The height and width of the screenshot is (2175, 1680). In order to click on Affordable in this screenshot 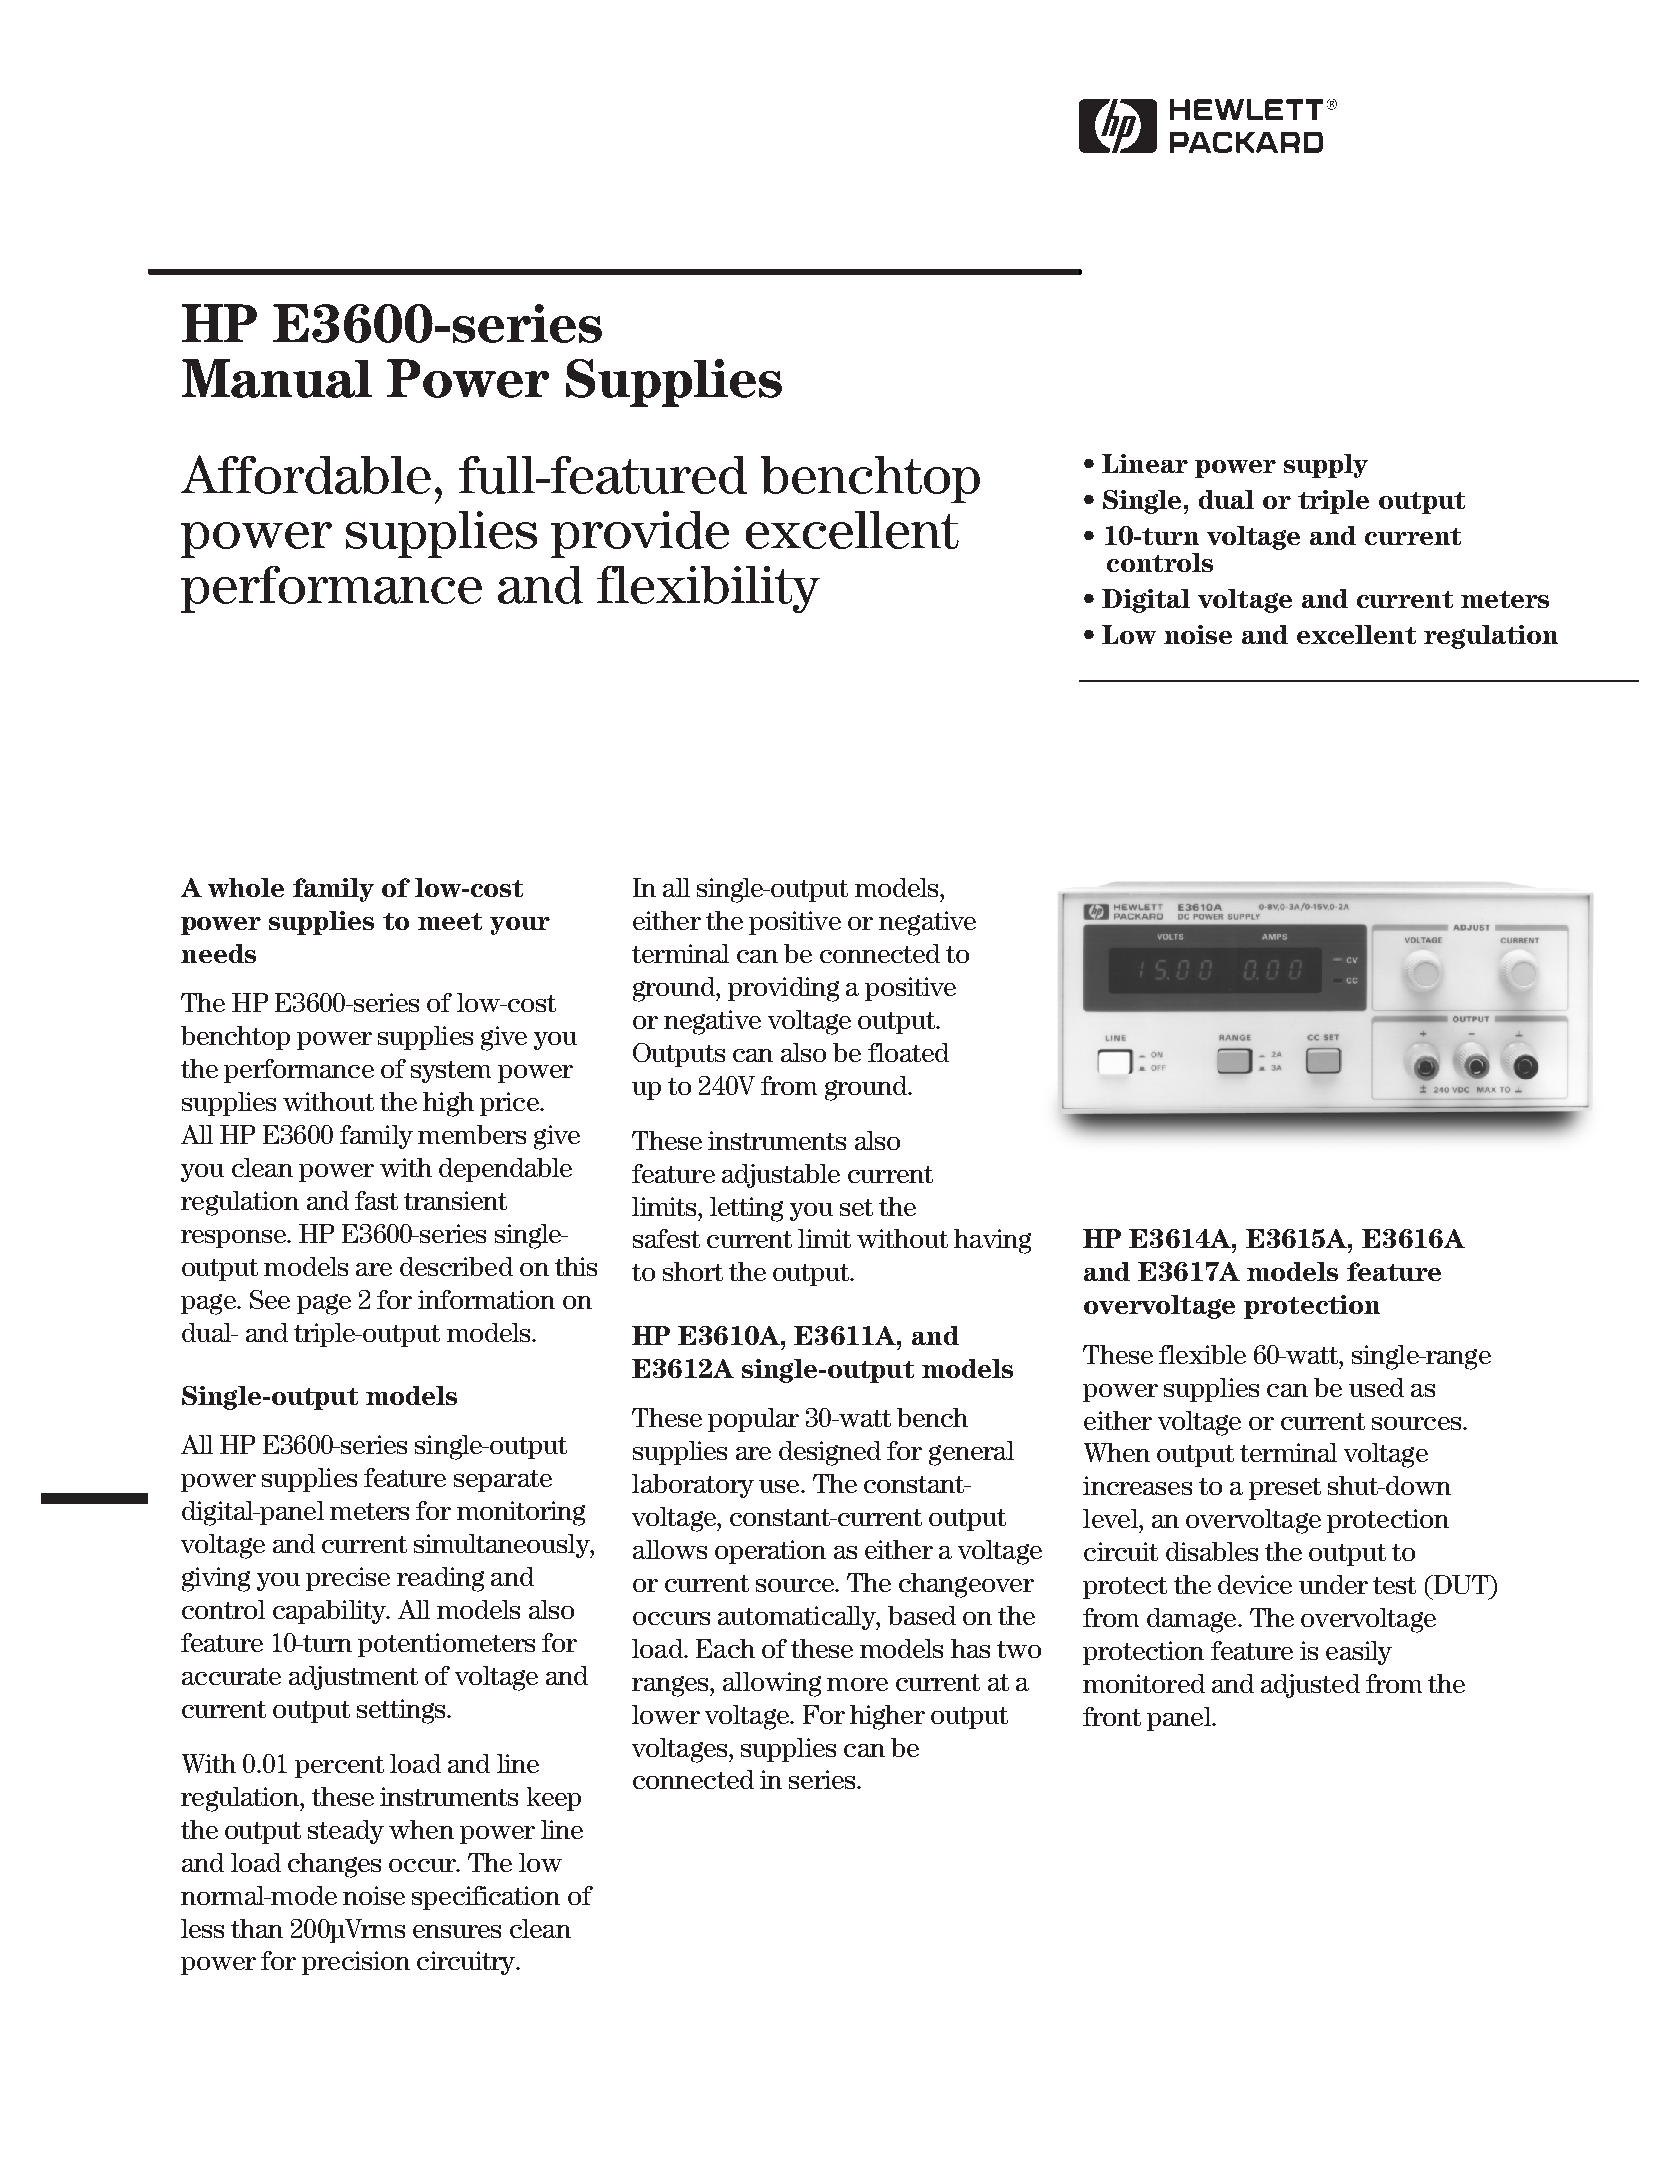, I will do `click(306, 474)`.
